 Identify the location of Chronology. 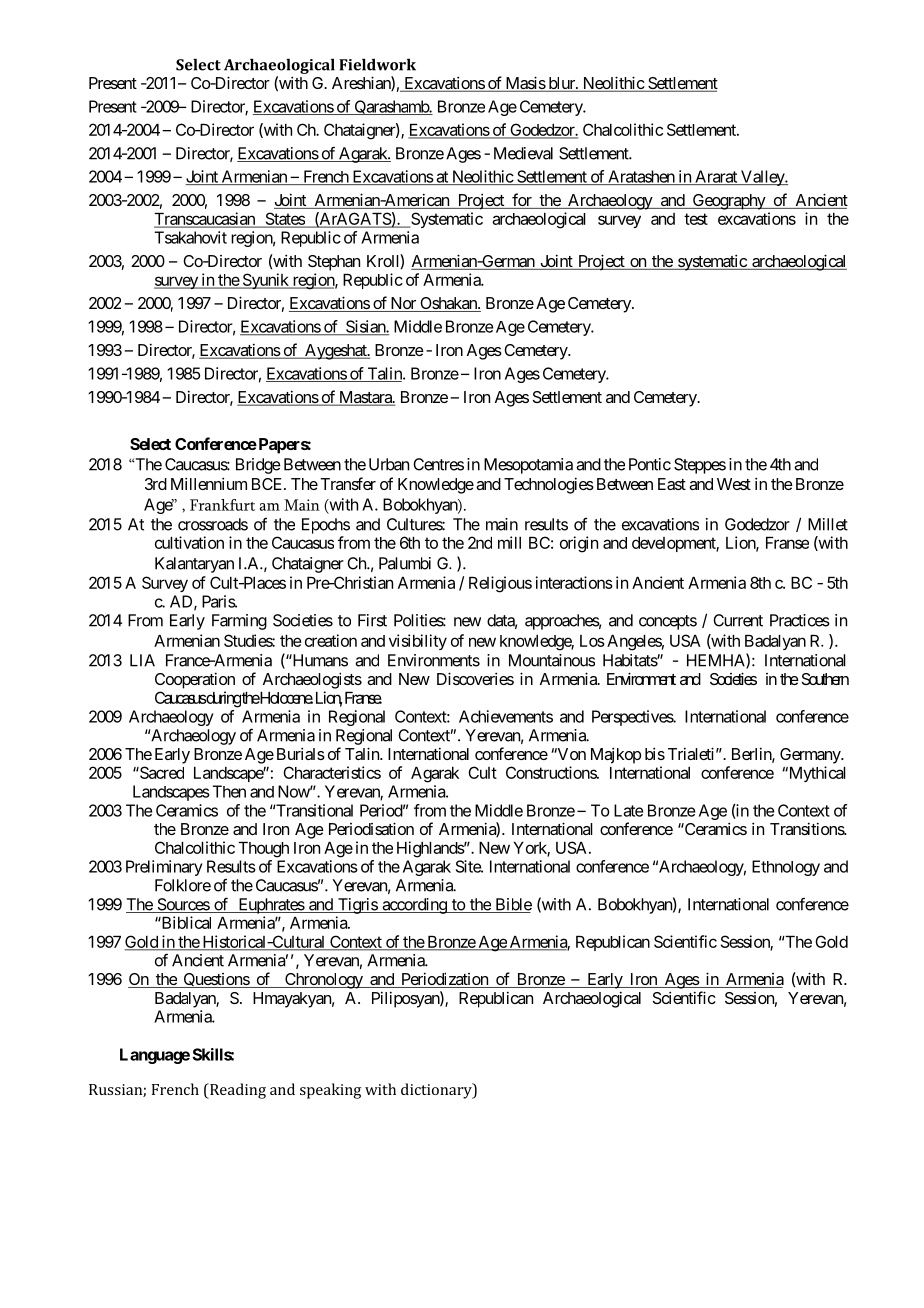
(323, 981).
